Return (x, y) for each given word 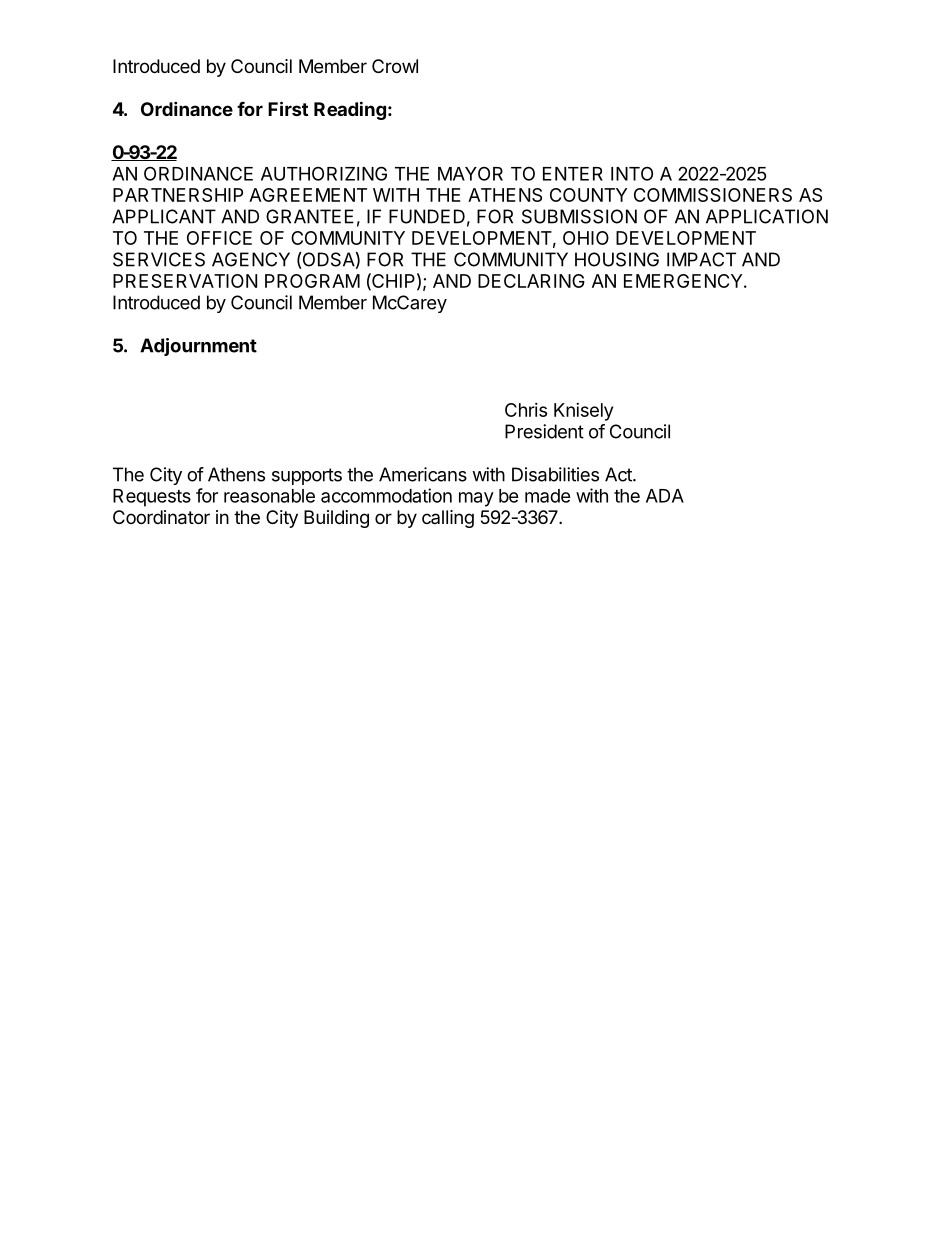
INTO (632, 173)
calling (448, 519)
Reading (350, 110)
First (288, 108)
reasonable (269, 496)
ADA (665, 496)
